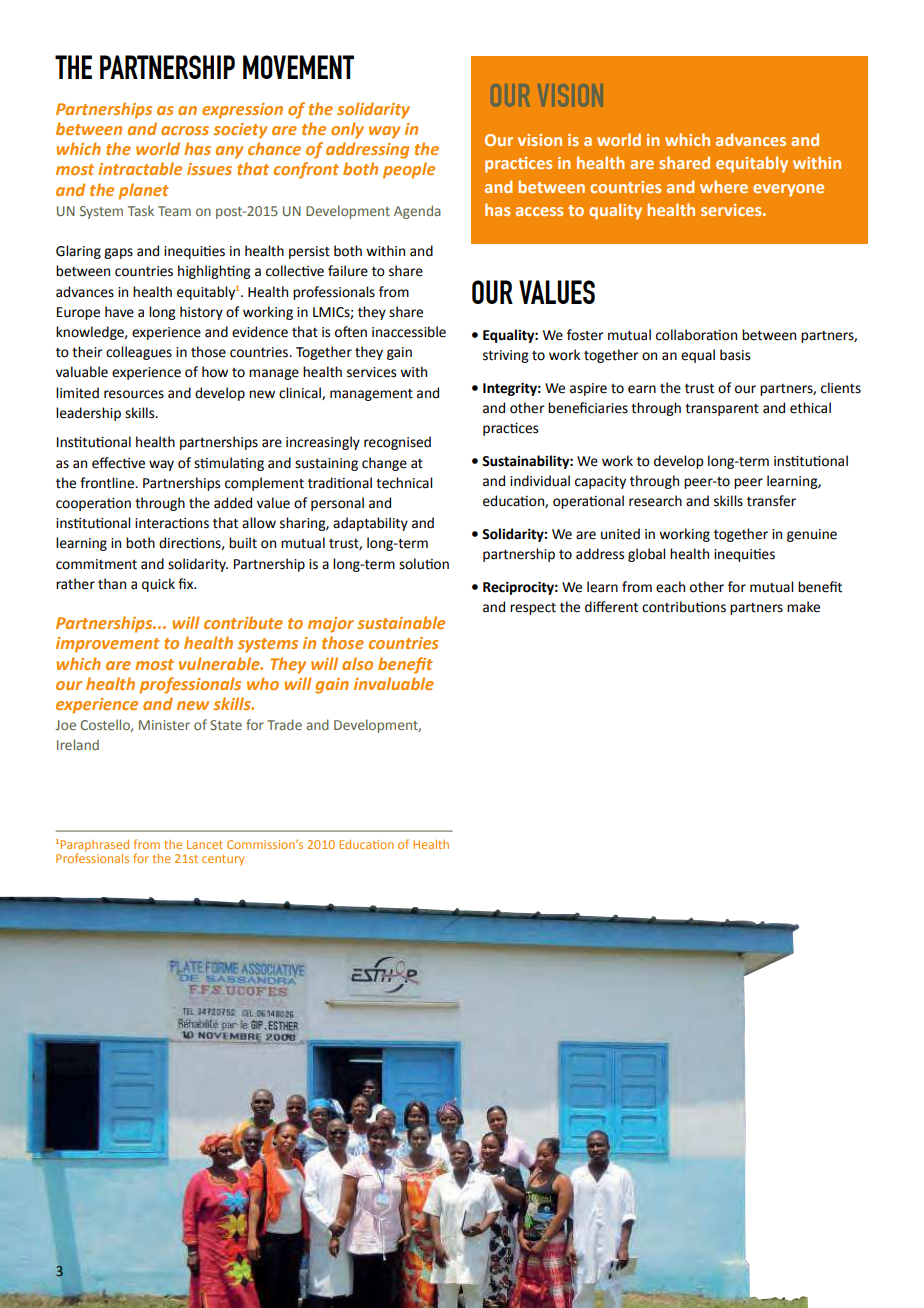 This page has height=1308, width=924. I want to click on striving, so click(506, 356).
